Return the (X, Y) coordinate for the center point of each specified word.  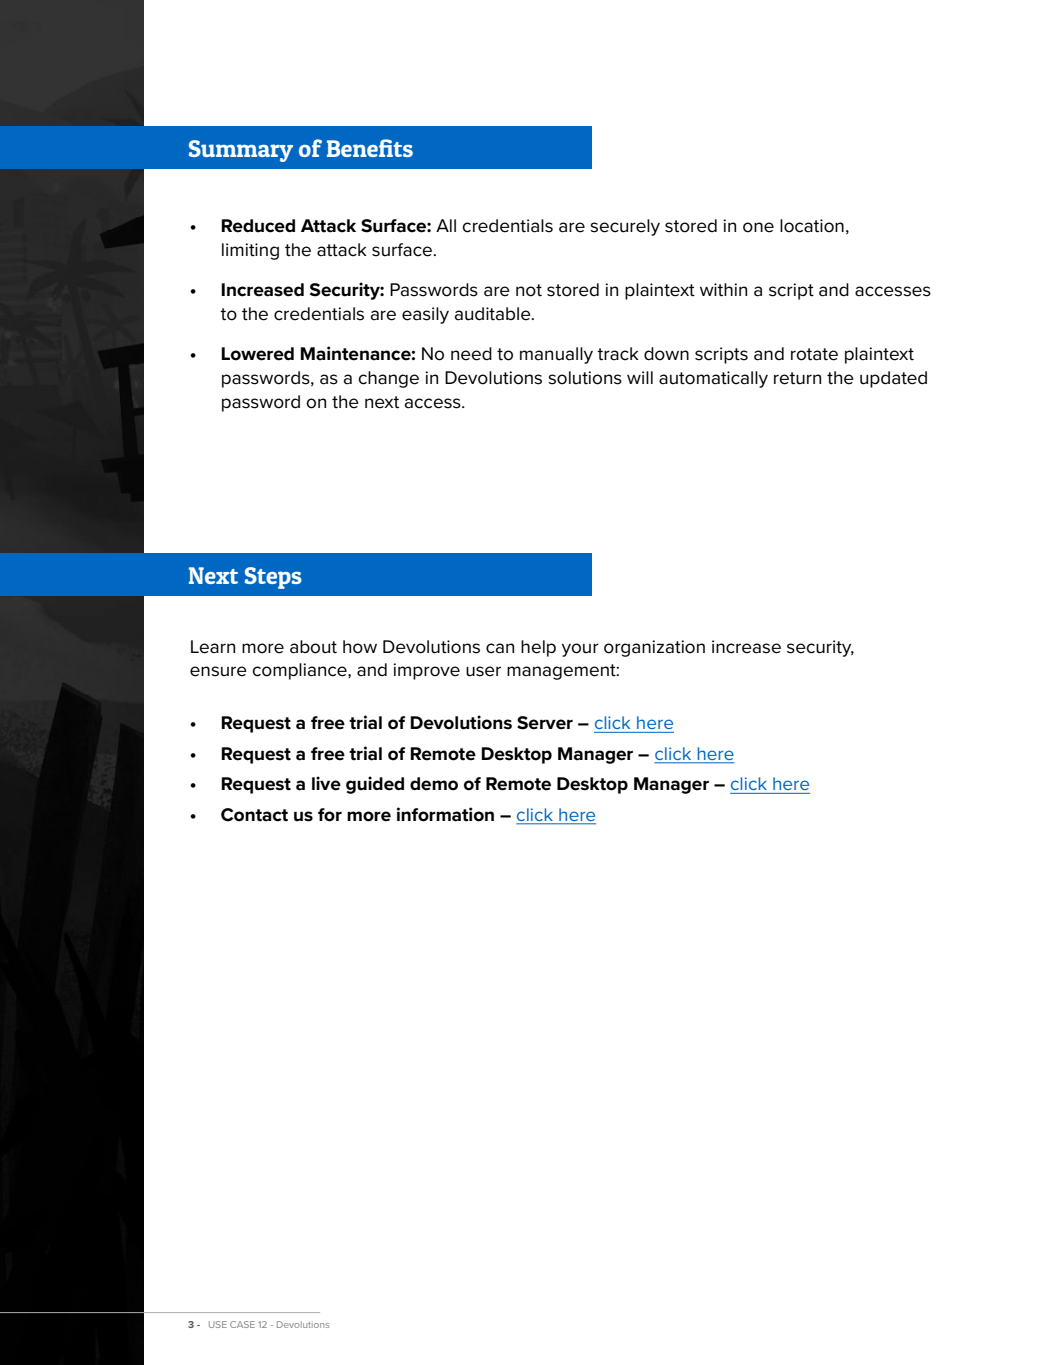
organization (654, 648)
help (538, 648)
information (445, 814)
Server (545, 723)
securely (625, 227)
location (812, 226)
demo (434, 784)
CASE (242, 1324)
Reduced (258, 226)
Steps (273, 578)
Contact (254, 815)
